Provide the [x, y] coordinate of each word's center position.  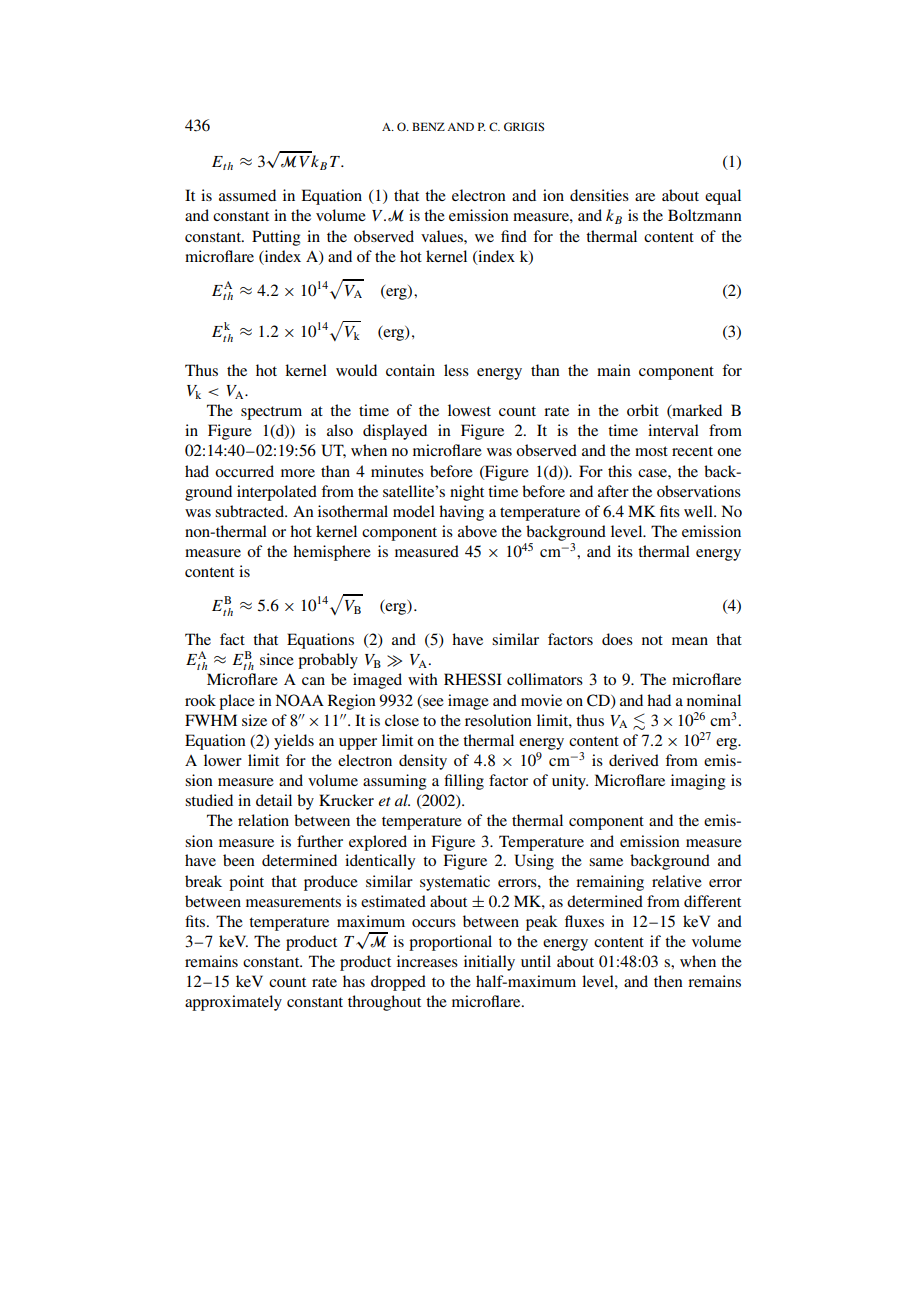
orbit [643, 410]
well [699, 511]
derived [634, 760]
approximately [233, 1003]
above [477, 531]
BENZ [428, 126]
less [456, 370]
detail [274, 800]
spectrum [271, 413]
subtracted [250, 511]
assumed [247, 195]
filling [464, 782]
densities [599, 195]
